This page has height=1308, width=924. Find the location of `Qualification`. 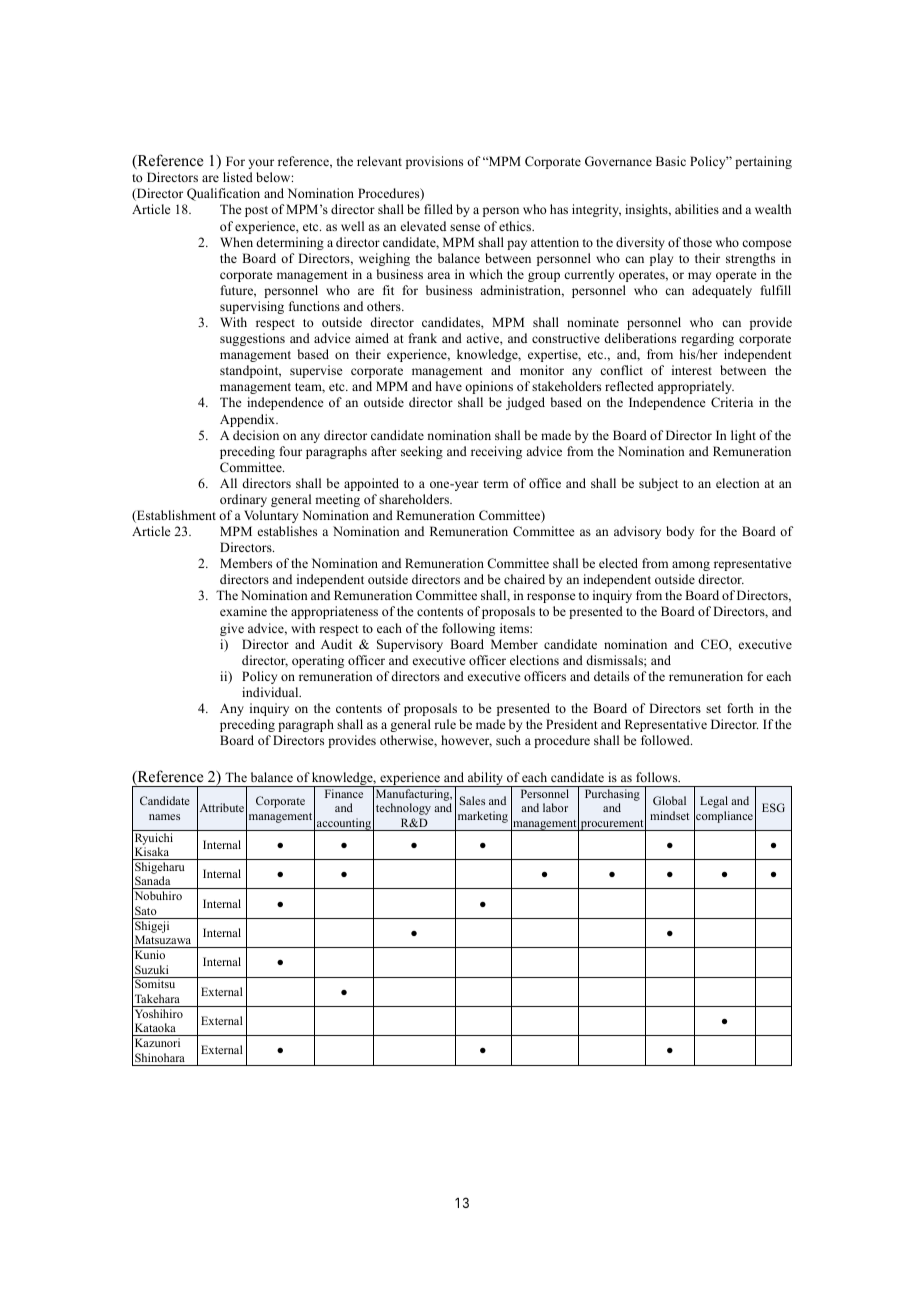

Qualification is located at coordinates (223, 194).
